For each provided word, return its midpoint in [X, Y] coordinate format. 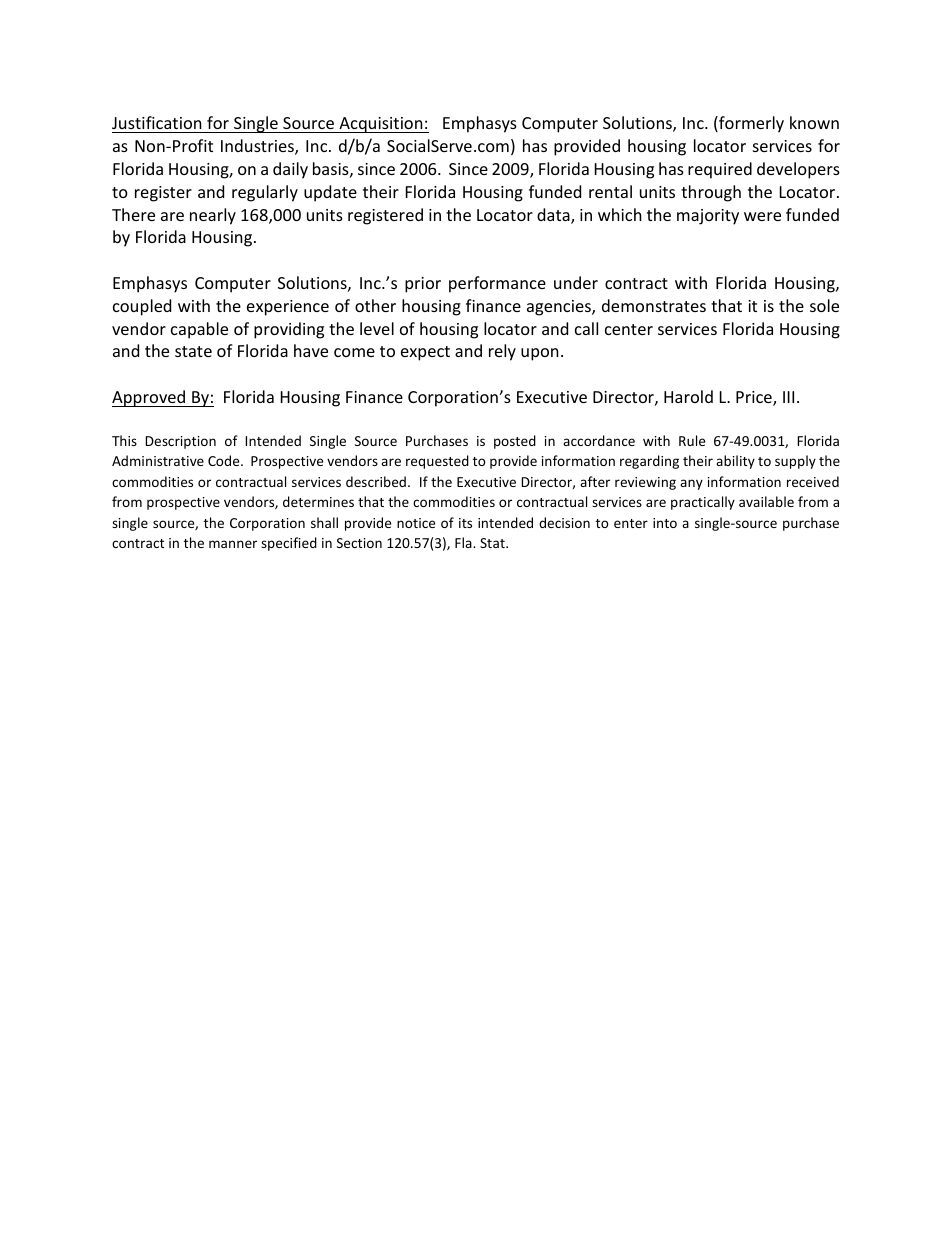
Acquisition [381, 125]
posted [515, 442]
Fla [464, 542]
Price [755, 398]
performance [497, 284]
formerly [750, 124]
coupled [142, 307]
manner [233, 544]
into [665, 523]
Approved [149, 398]
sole [824, 305]
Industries [258, 147]
